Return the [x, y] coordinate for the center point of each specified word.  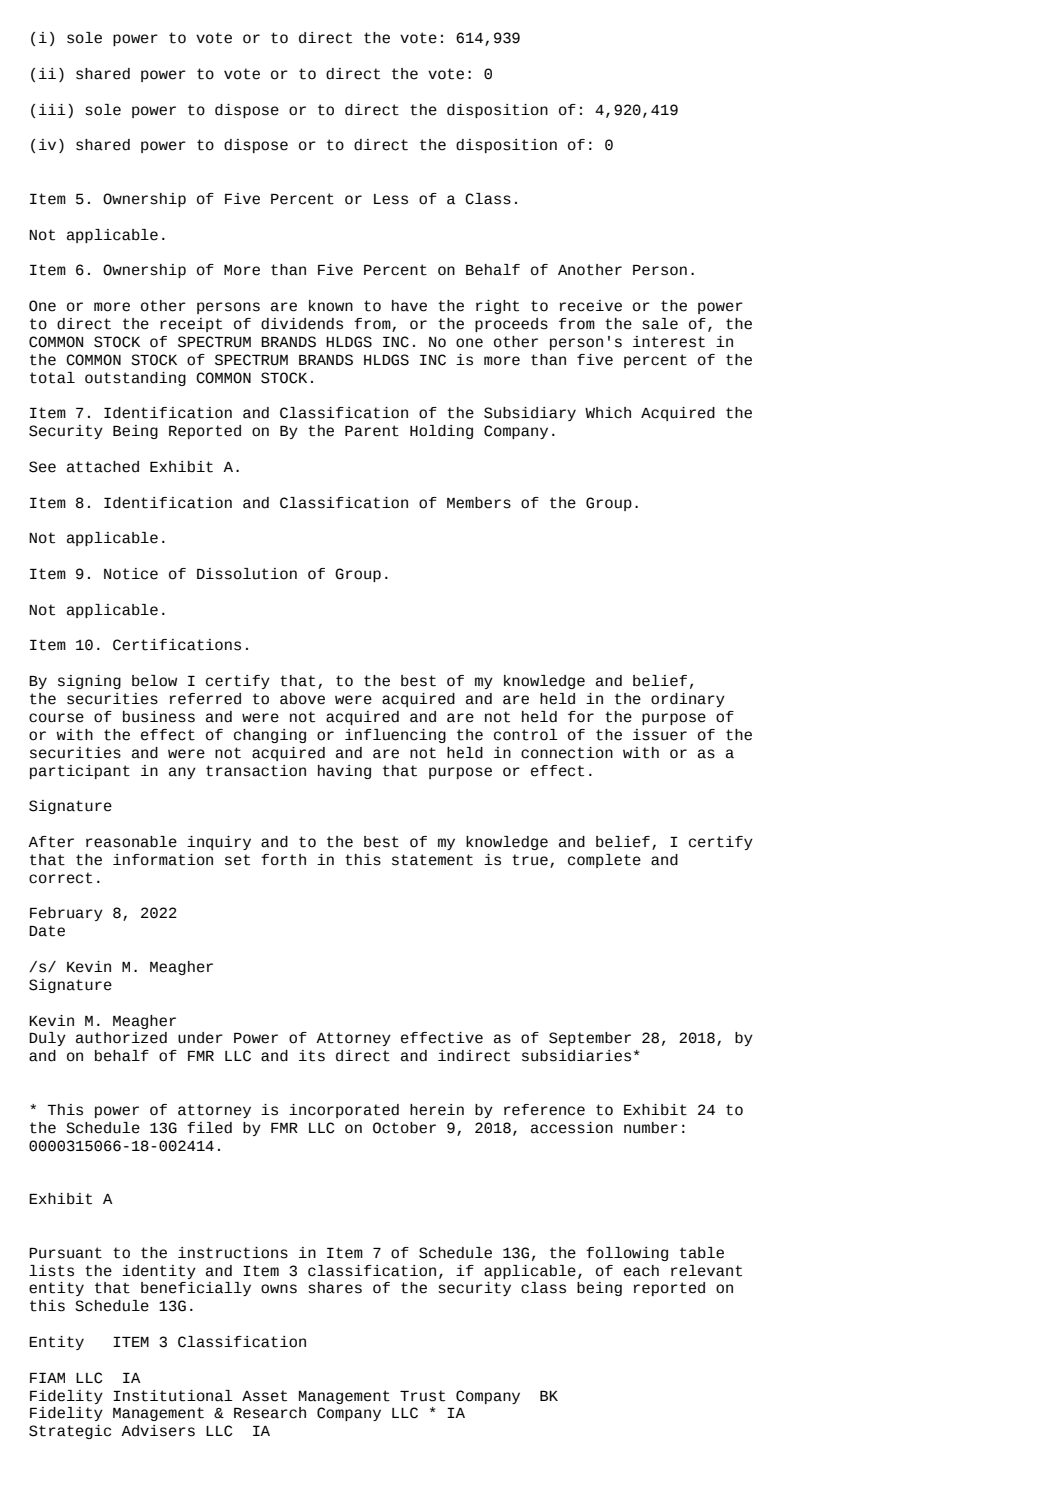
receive [591, 306]
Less [391, 199]
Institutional [173, 1396]
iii [52, 109]
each [641, 1271]
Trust [422, 1396]
